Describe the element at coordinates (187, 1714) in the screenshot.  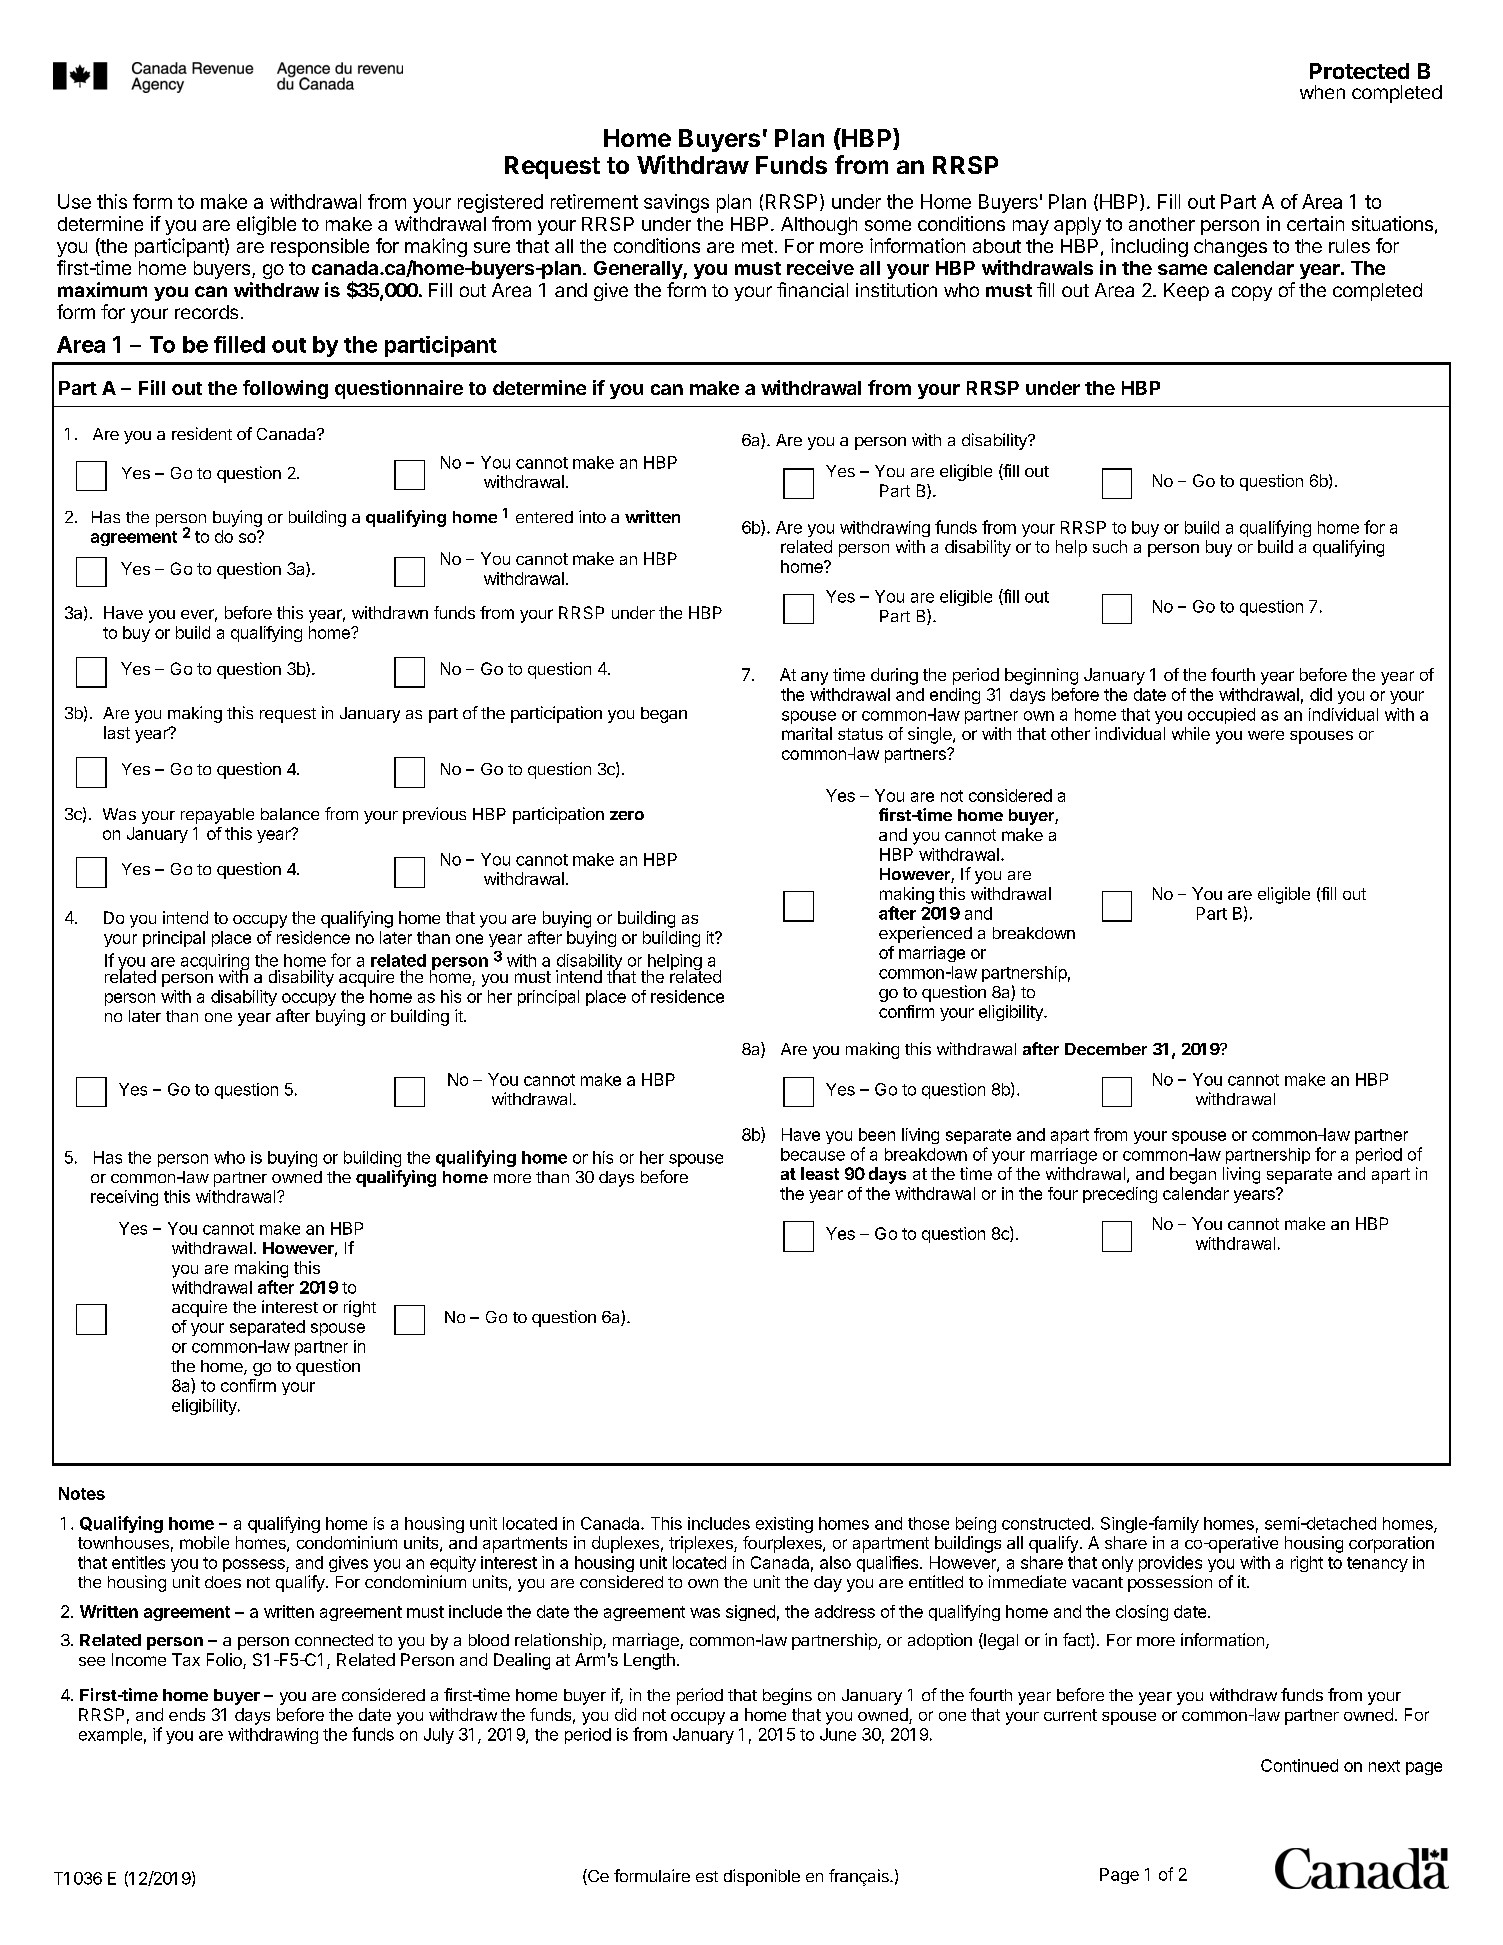
I see `ends` at that location.
